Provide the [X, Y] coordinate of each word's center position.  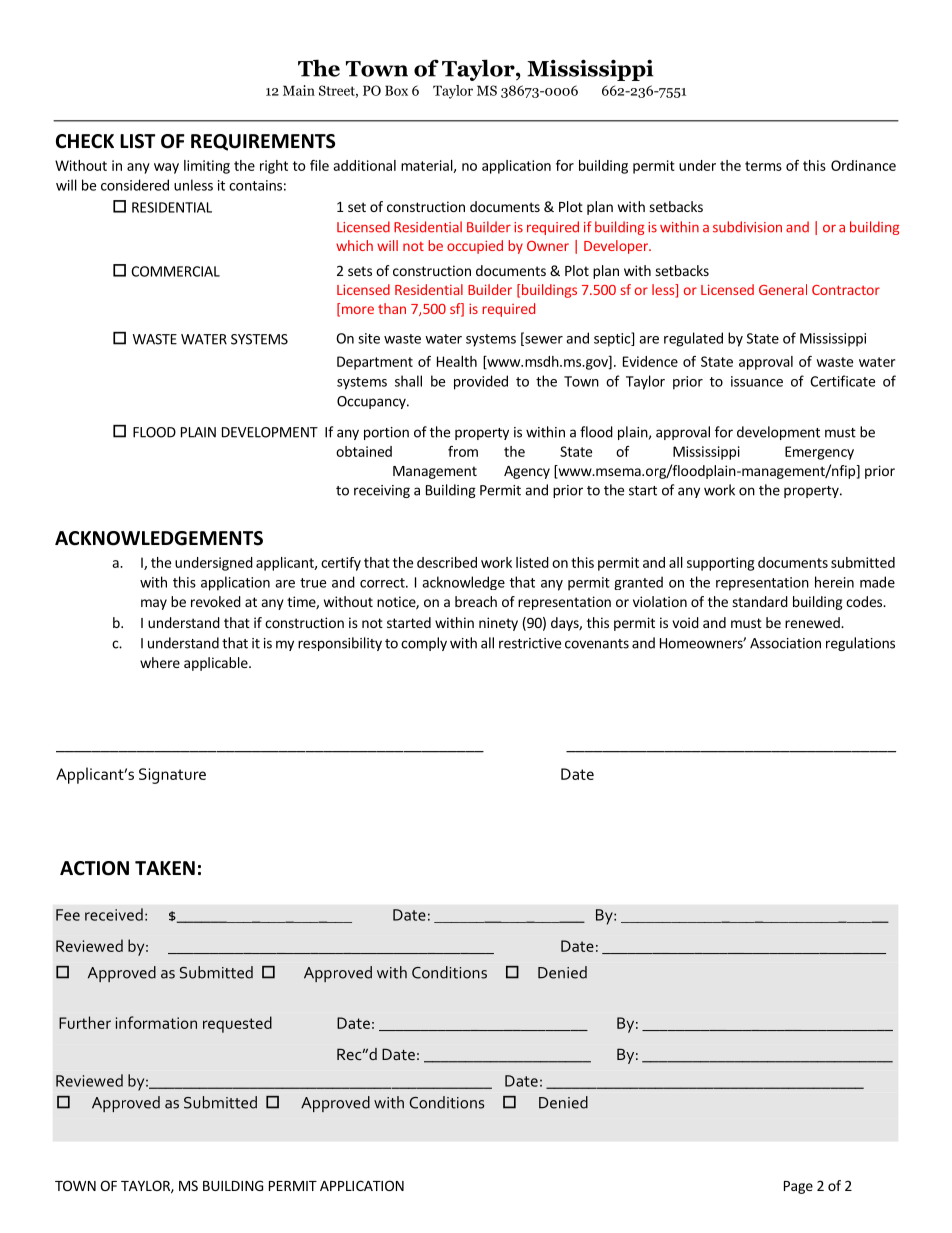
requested [237, 1024]
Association [785, 643]
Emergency [819, 453]
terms [763, 166]
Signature [172, 776]
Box [396, 90]
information [156, 1022]
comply [424, 644]
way [166, 168]
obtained [364, 451]
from [463, 451]
